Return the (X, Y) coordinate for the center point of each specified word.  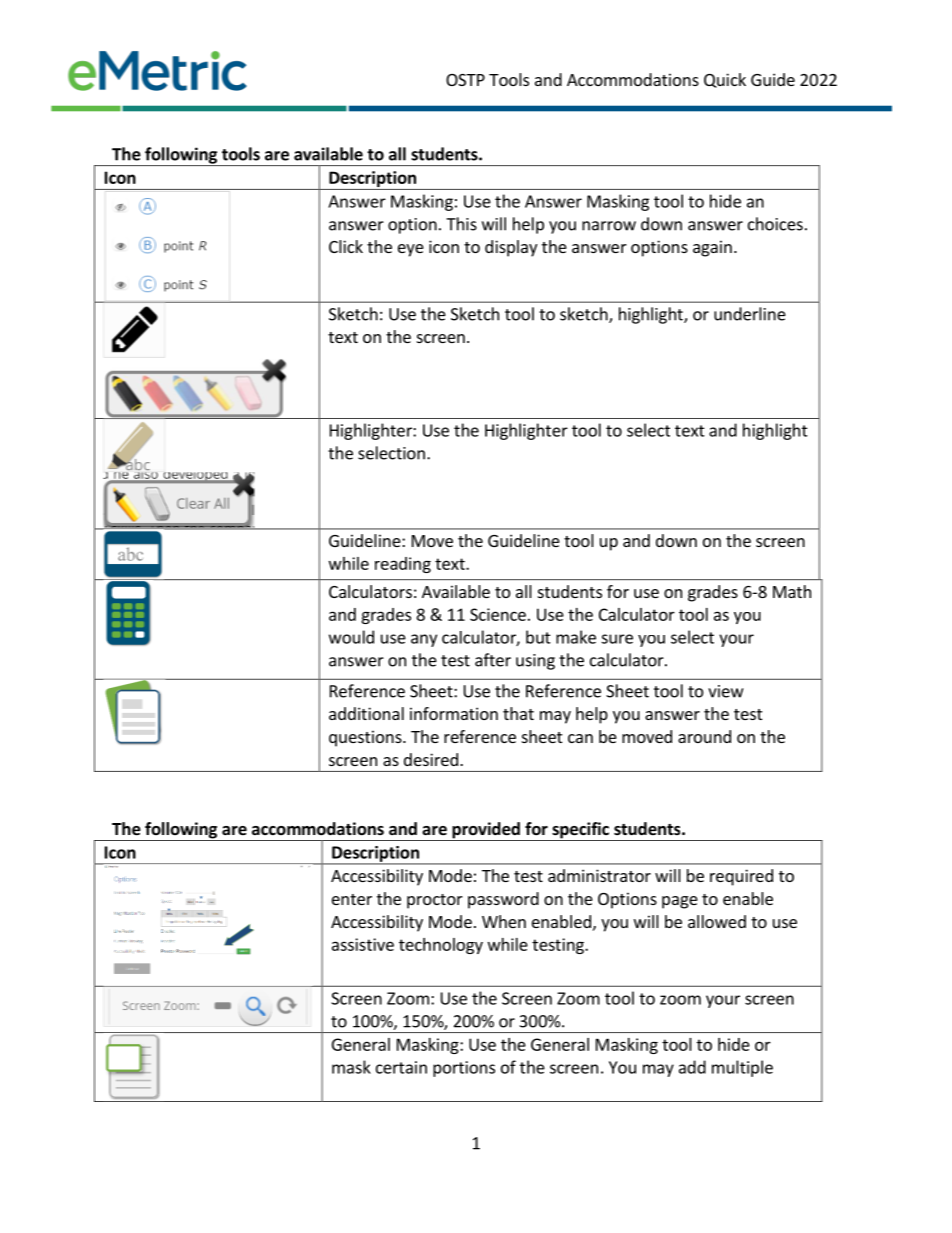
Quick (725, 80)
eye (411, 250)
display (511, 248)
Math (792, 591)
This (461, 224)
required (741, 877)
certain (401, 1067)
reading (403, 565)
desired (431, 759)
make (576, 637)
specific (580, 831)
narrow (609, 226)
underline (750, 314)
